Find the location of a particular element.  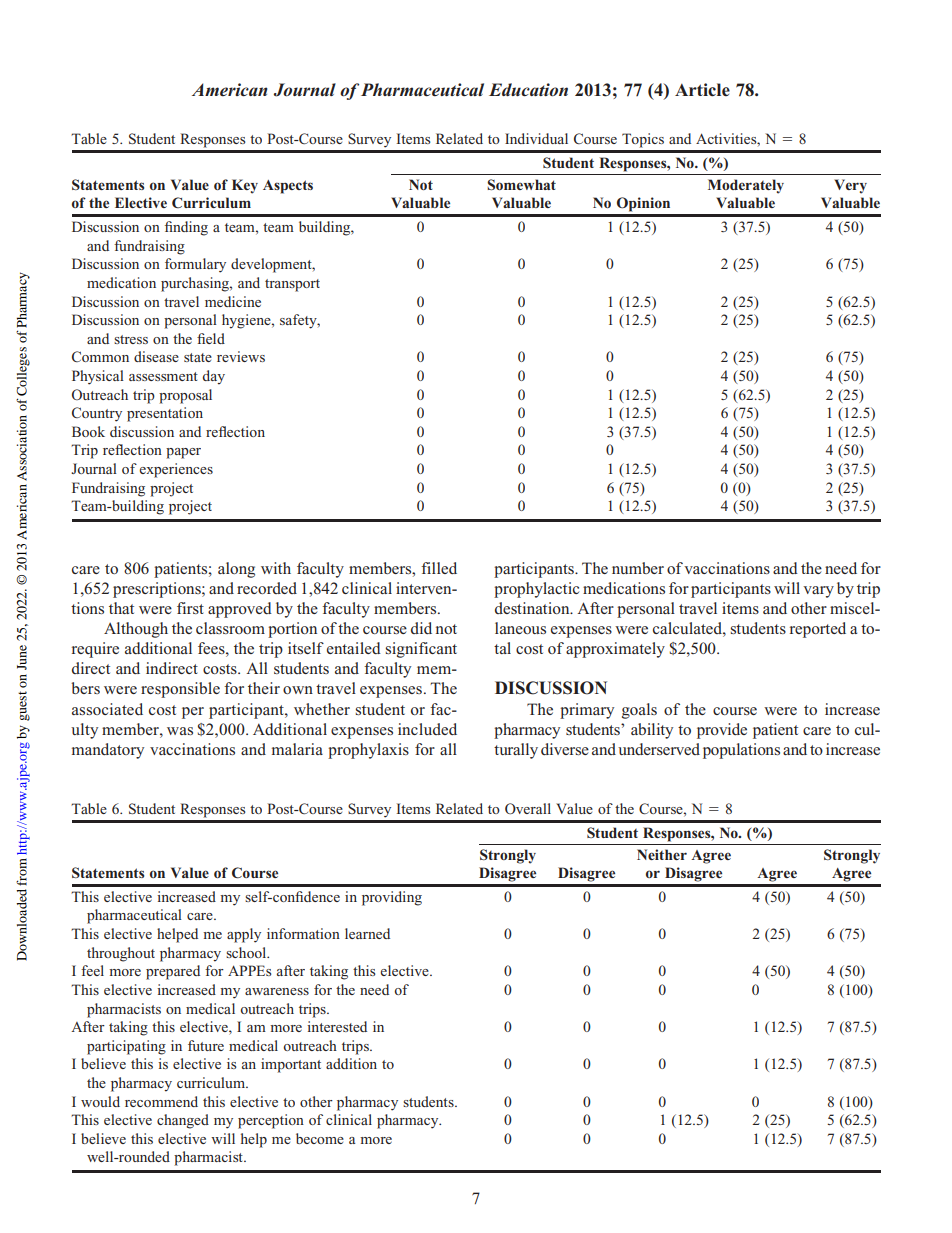

filled is located at coordinates (439, 568).
